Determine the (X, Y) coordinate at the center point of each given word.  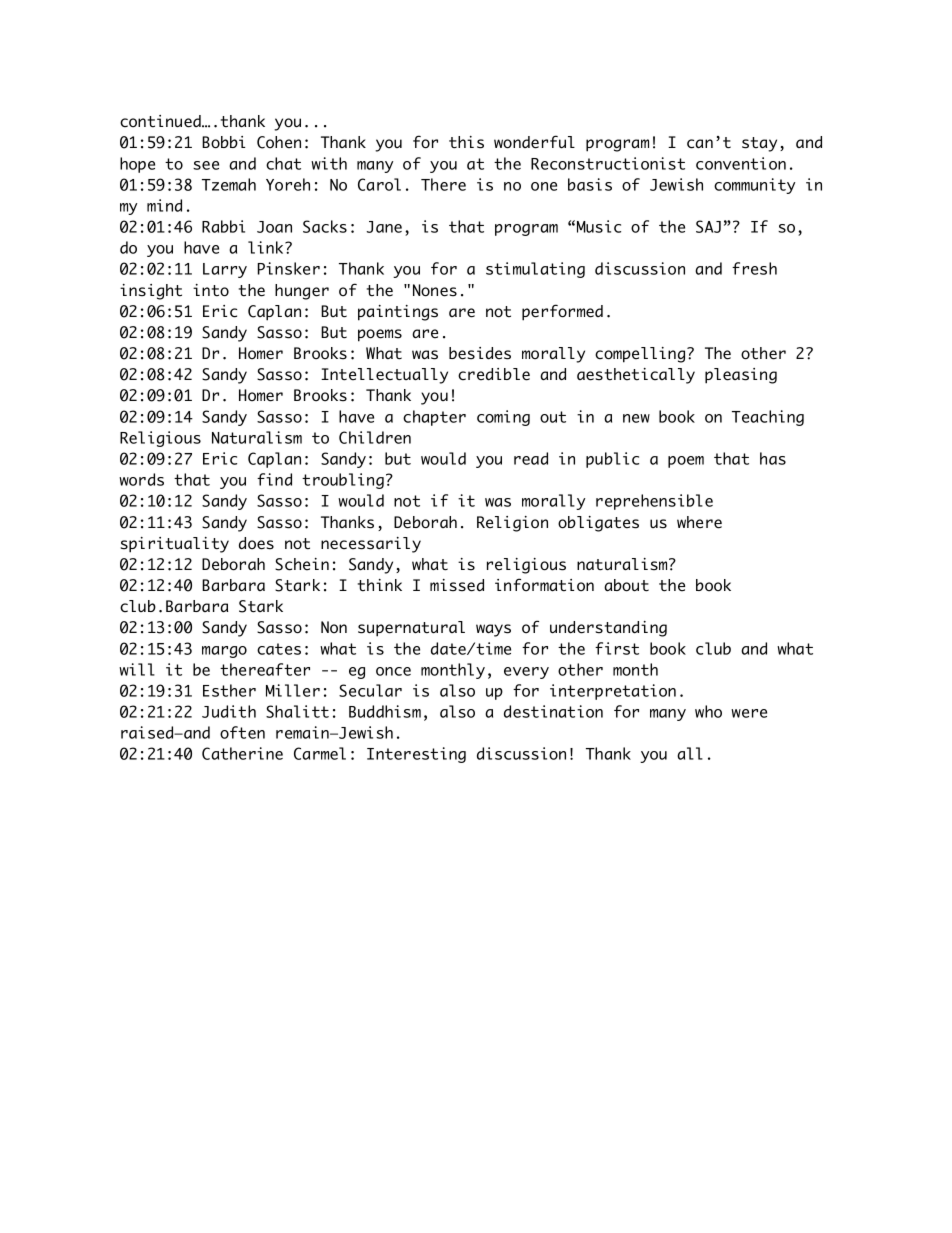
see (206, 165)
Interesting (416, 755)
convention (741, 163)
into (211, 290)
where (699, 522)
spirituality (174, 545)
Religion (512, 524)
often (242, 732)
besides (480, 353)
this (466, 142)
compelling (641, 355)
